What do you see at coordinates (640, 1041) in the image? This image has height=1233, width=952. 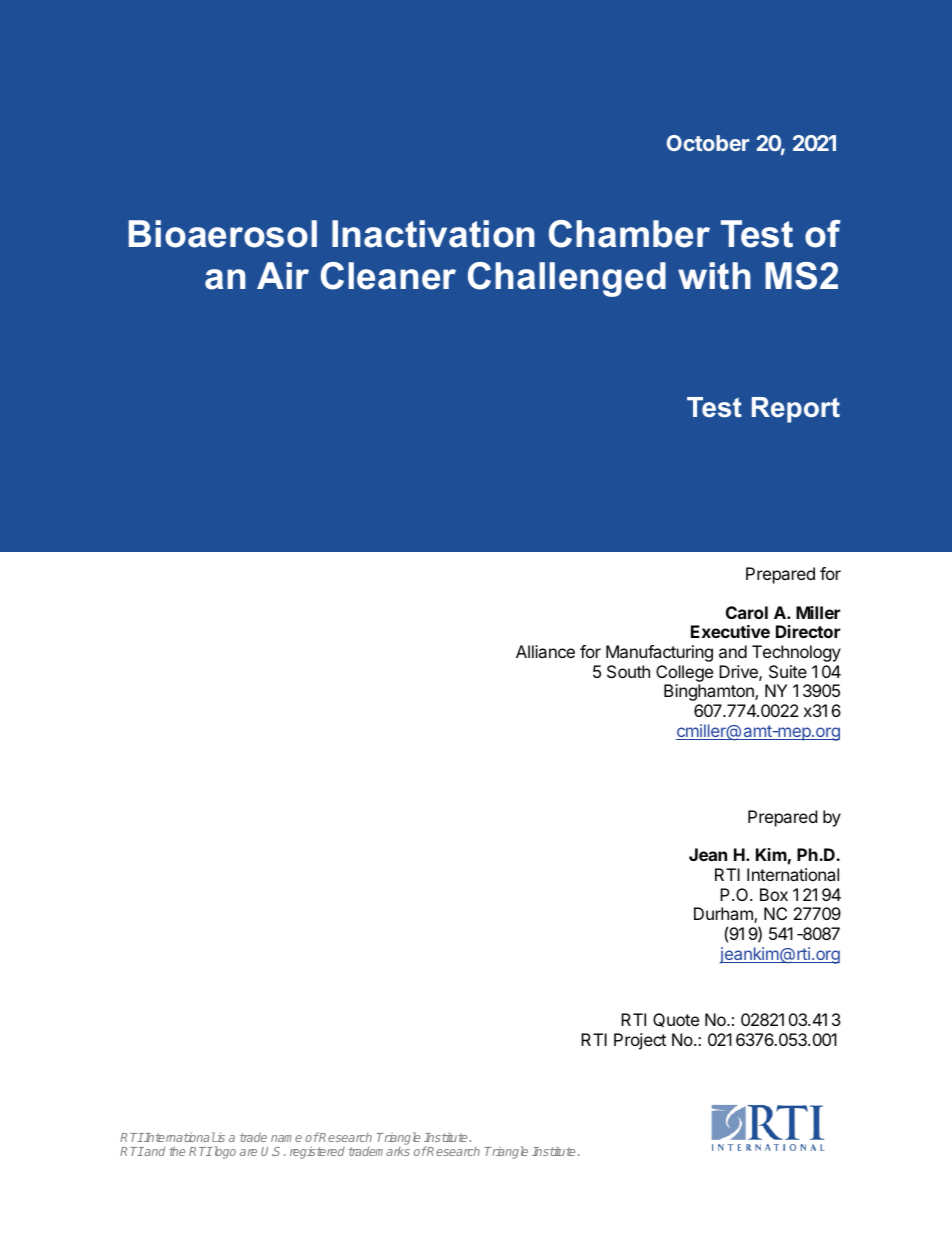 I see `Project` at bounding box center [640, 1041].
